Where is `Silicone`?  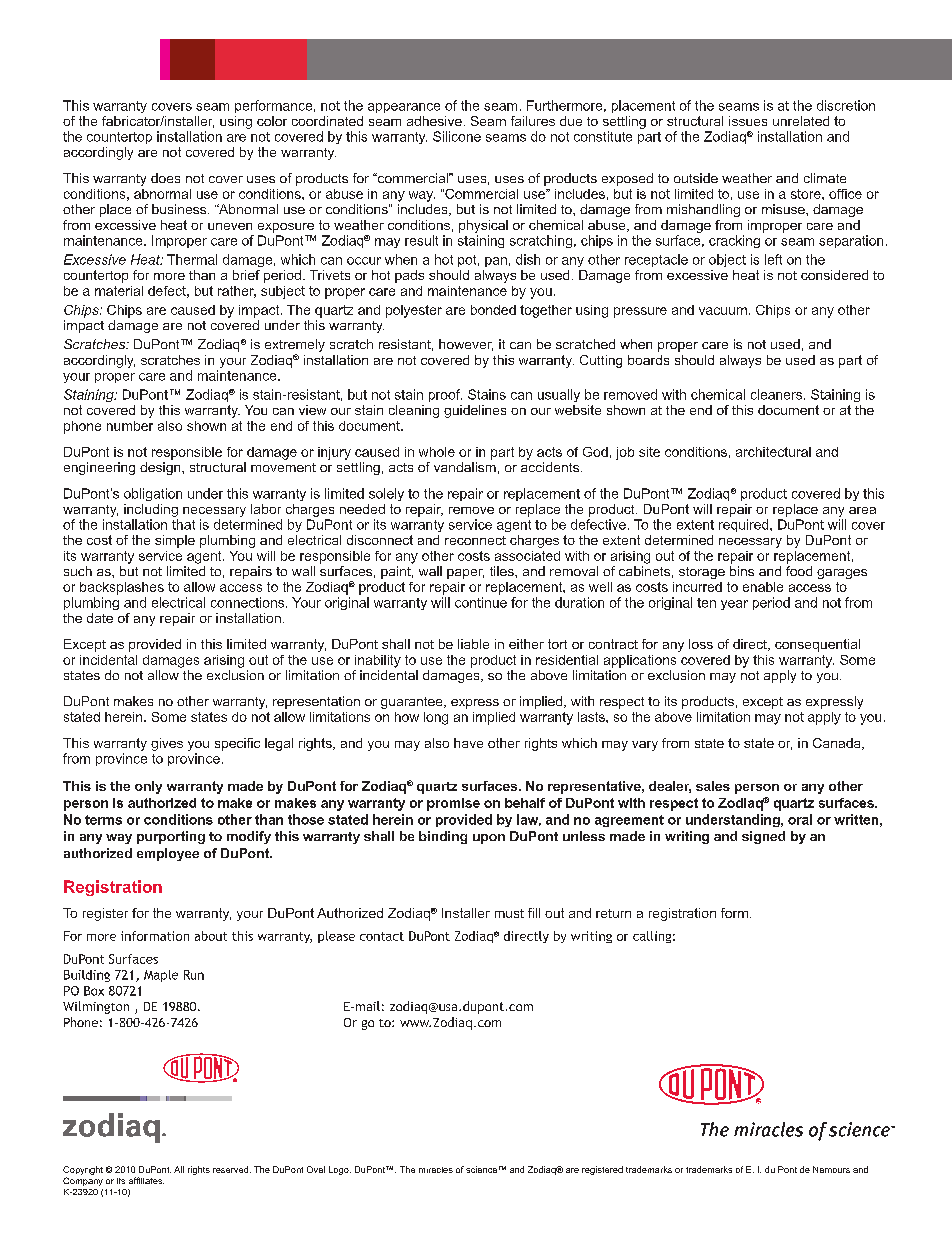 Silicone is located at coordinates (457, 136).
